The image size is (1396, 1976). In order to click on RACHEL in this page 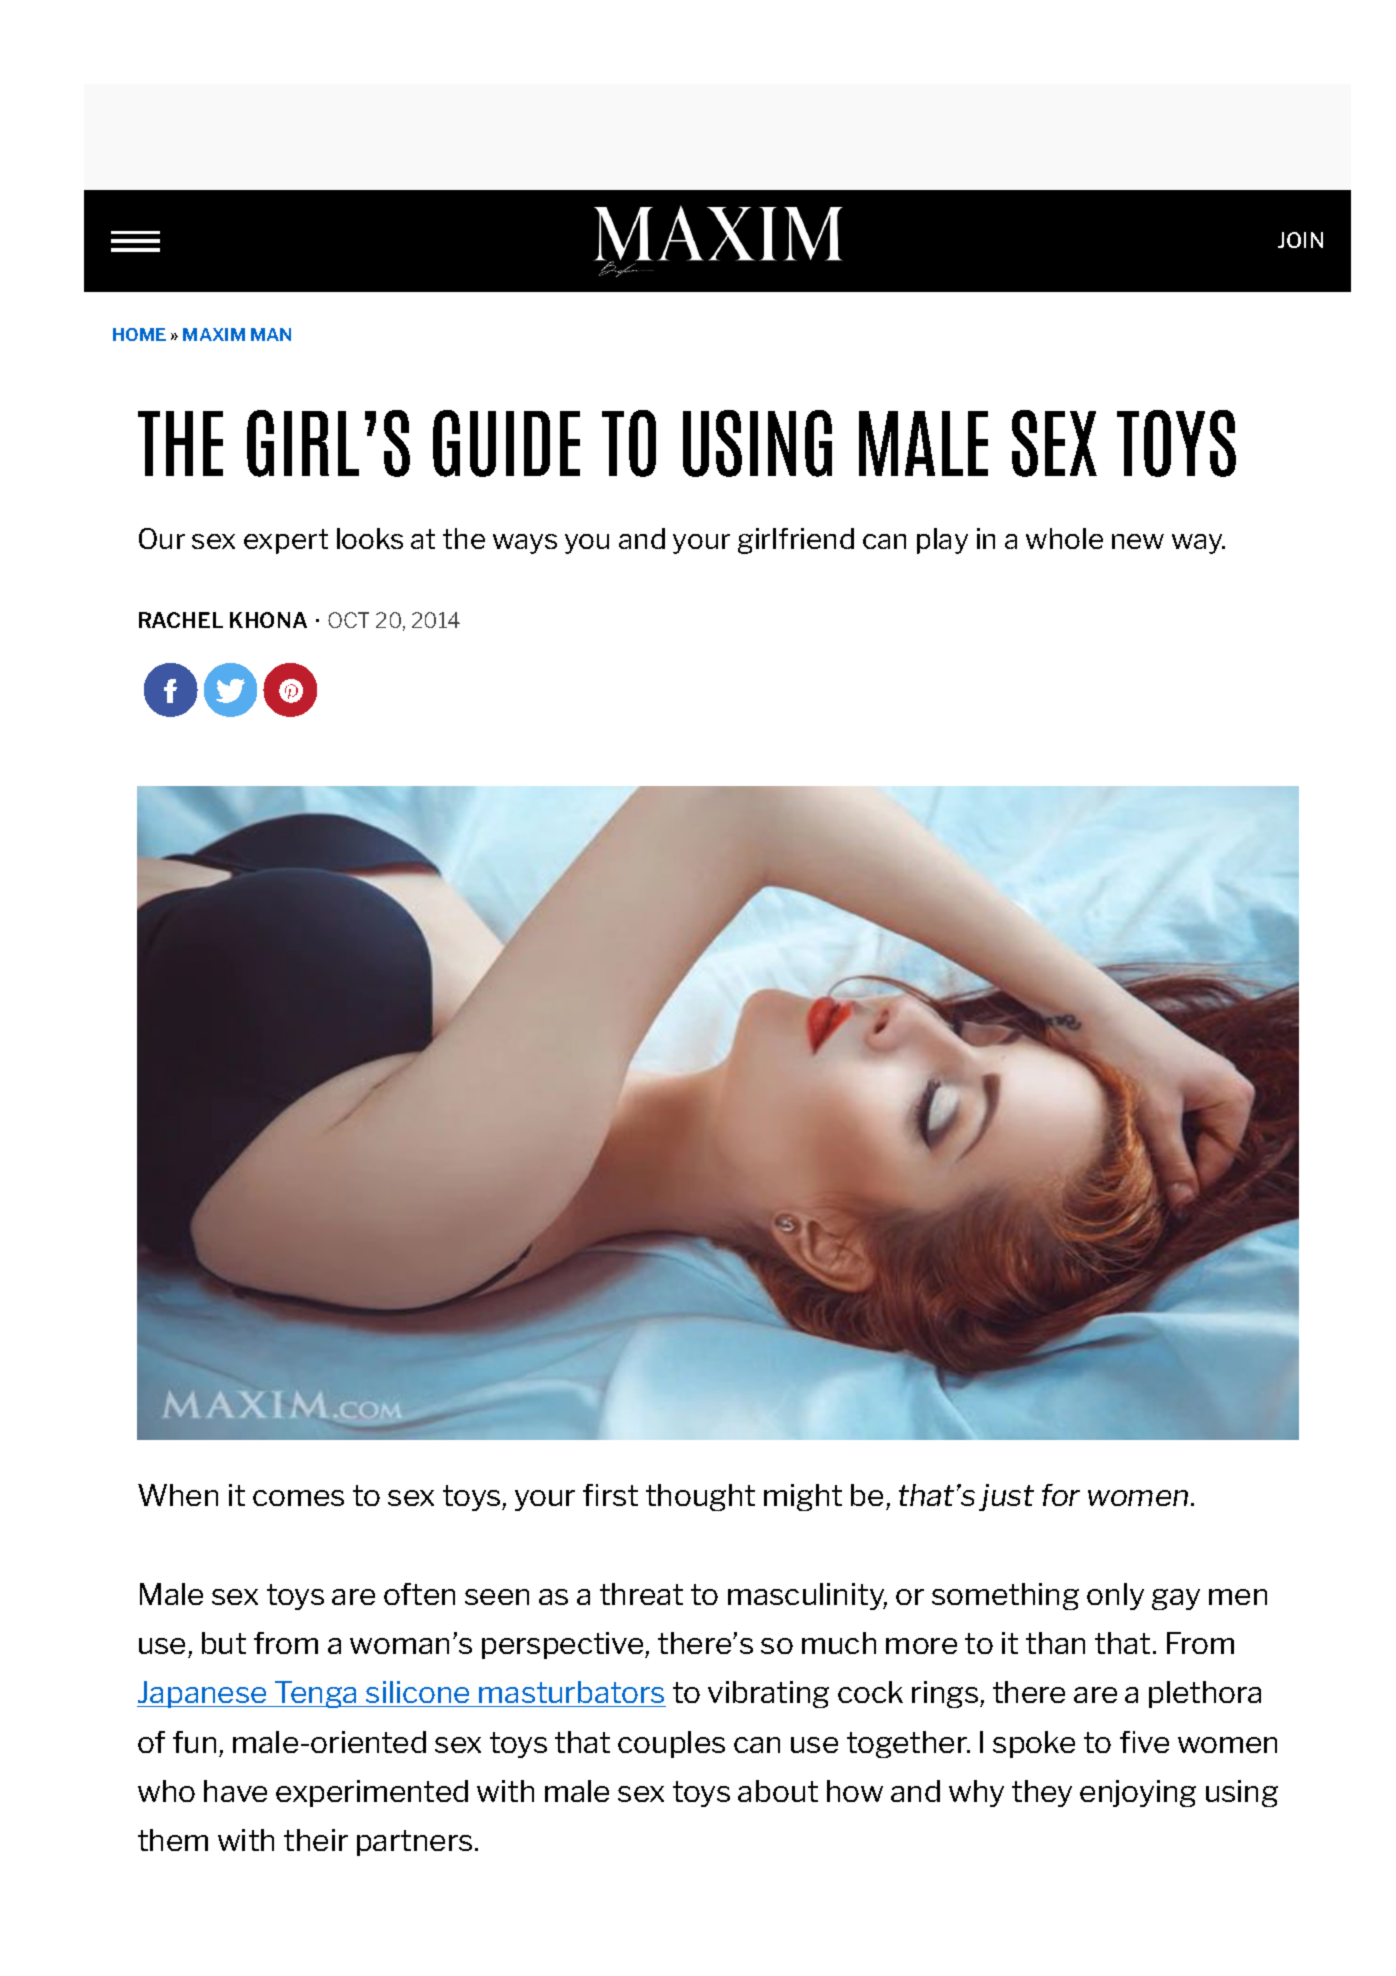, I will do `click(181, 620)`.
